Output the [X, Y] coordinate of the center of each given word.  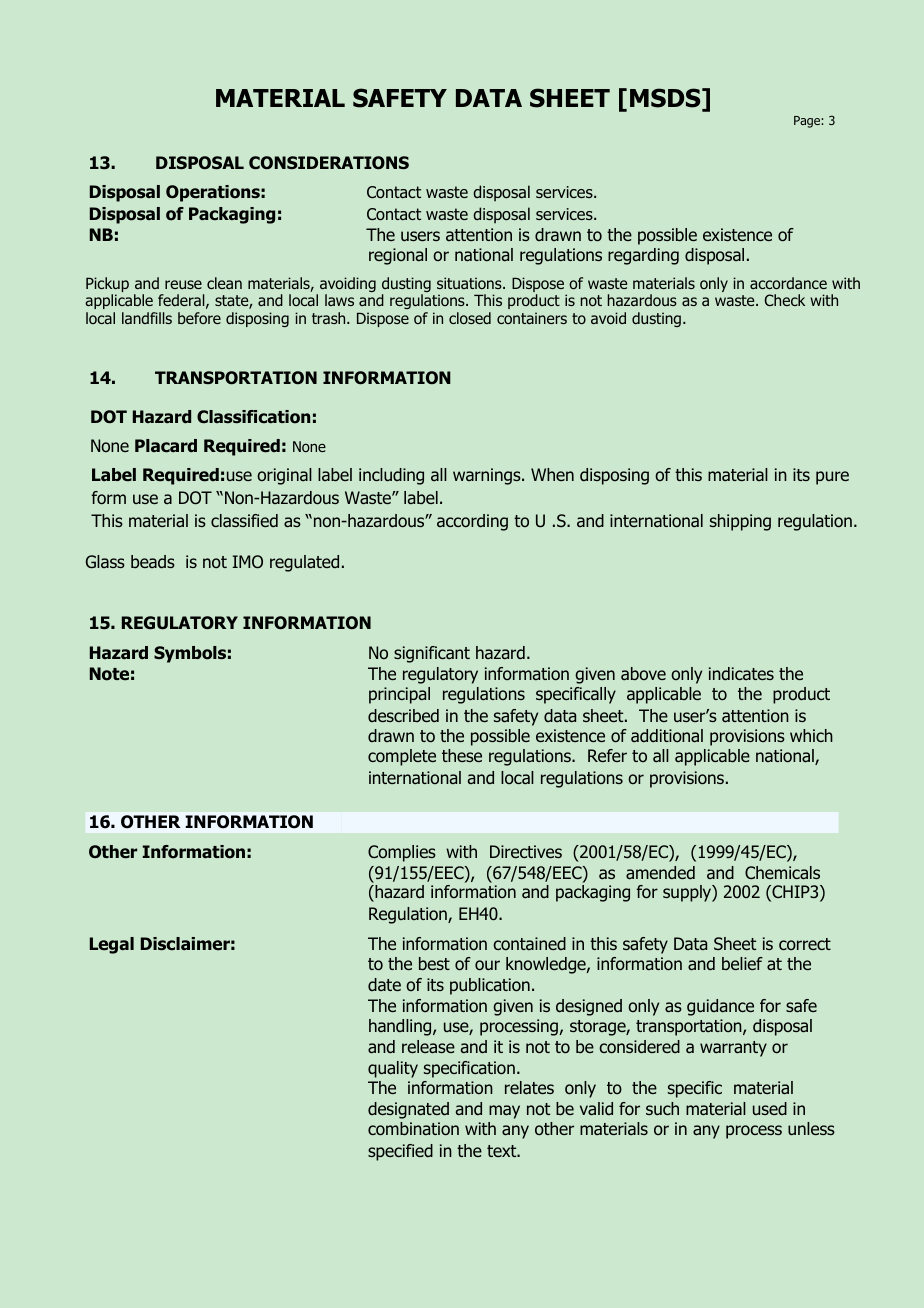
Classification [253, 417]
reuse [183, 284]
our [487, 965]
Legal [112, 945]
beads [153, 562]
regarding [643, 256]
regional [398, 256]
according [472, 522]
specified [400, 1152]
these [462, 755]
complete [402, 757]
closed [470, 318]
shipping [740, 522]
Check [784, 300]
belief [742, 963]
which [811, 735]
